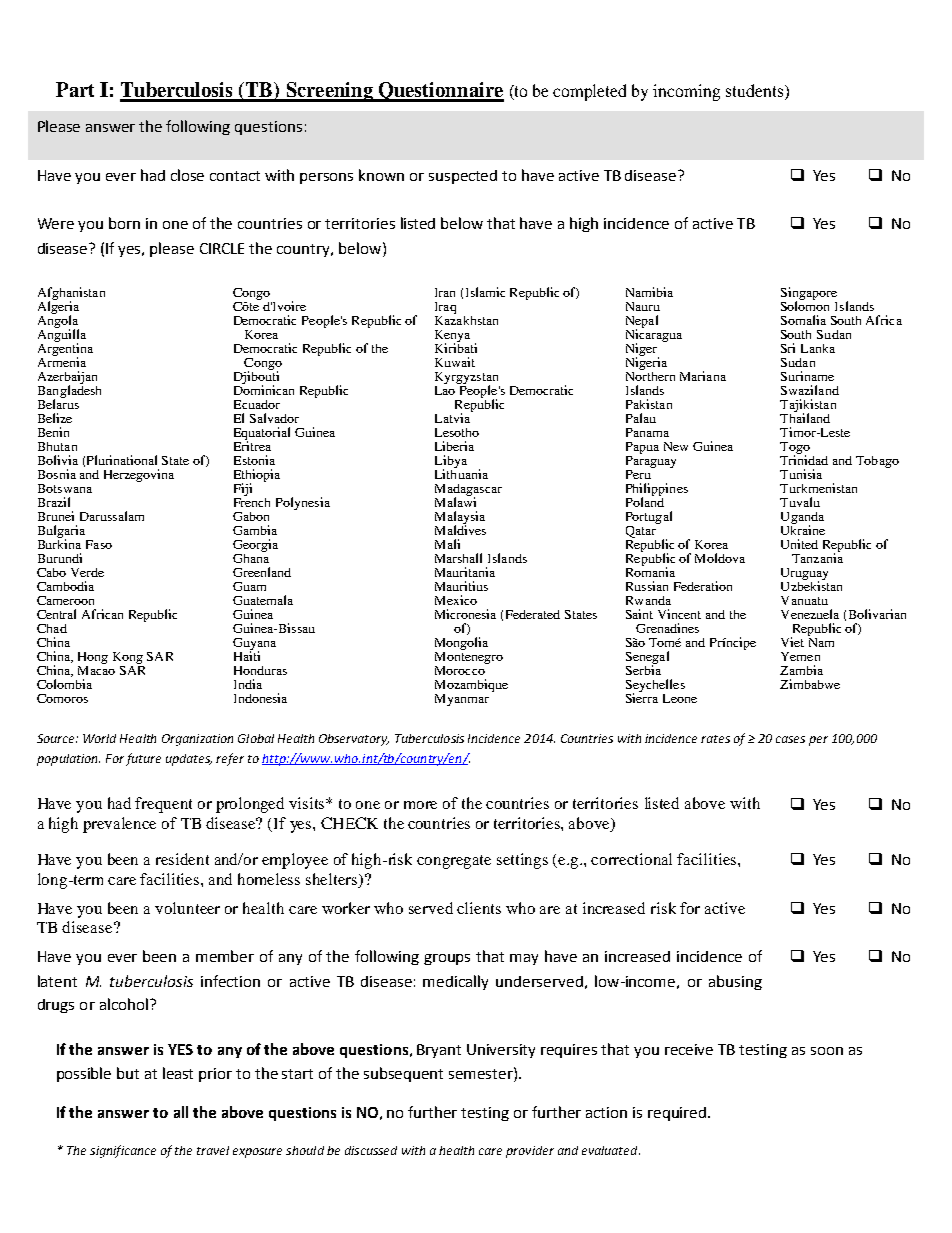 This document has width=952, height=1233. What do you see at coordinates (735, 982) in the document?
I see `abusing` at bounding box center [735, 982].
